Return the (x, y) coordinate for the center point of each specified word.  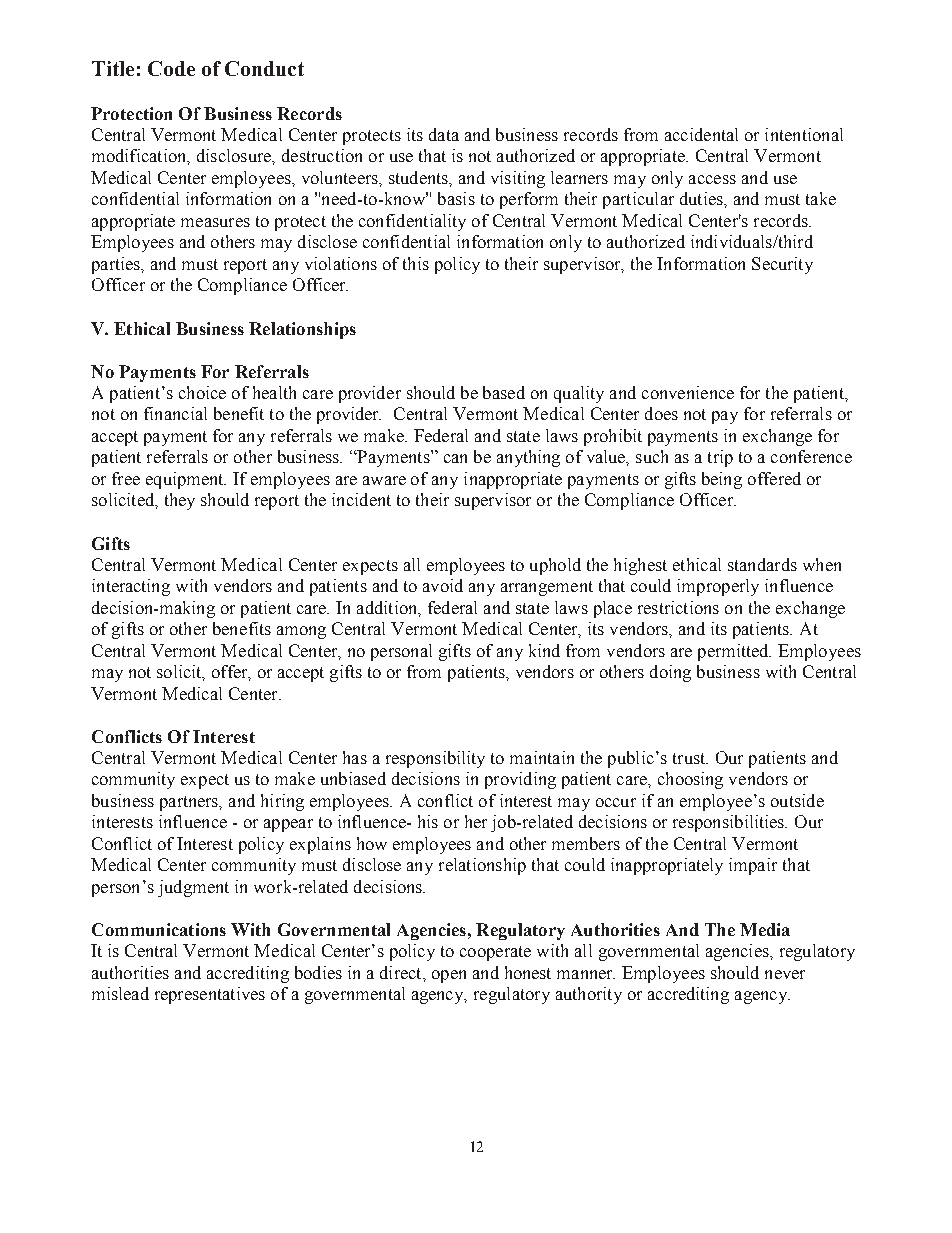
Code (171, 68)
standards (762, 564)
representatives (210, 995)
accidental (701, 134)
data (444, 134)
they (180, 501)
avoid (443, 585)
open (449, 976)
